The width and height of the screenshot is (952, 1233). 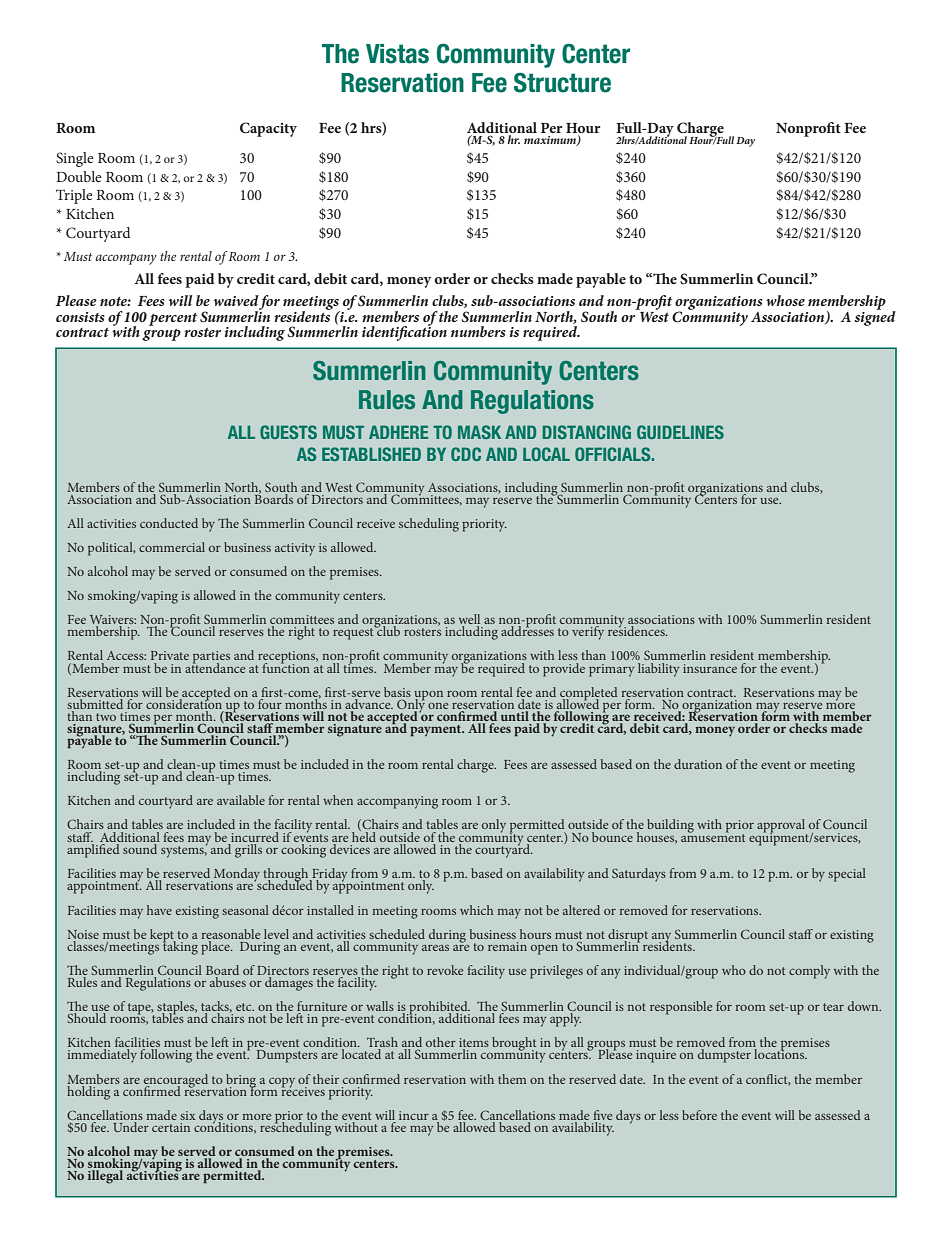 I want to click on percent, so click(x=173, y=319).
